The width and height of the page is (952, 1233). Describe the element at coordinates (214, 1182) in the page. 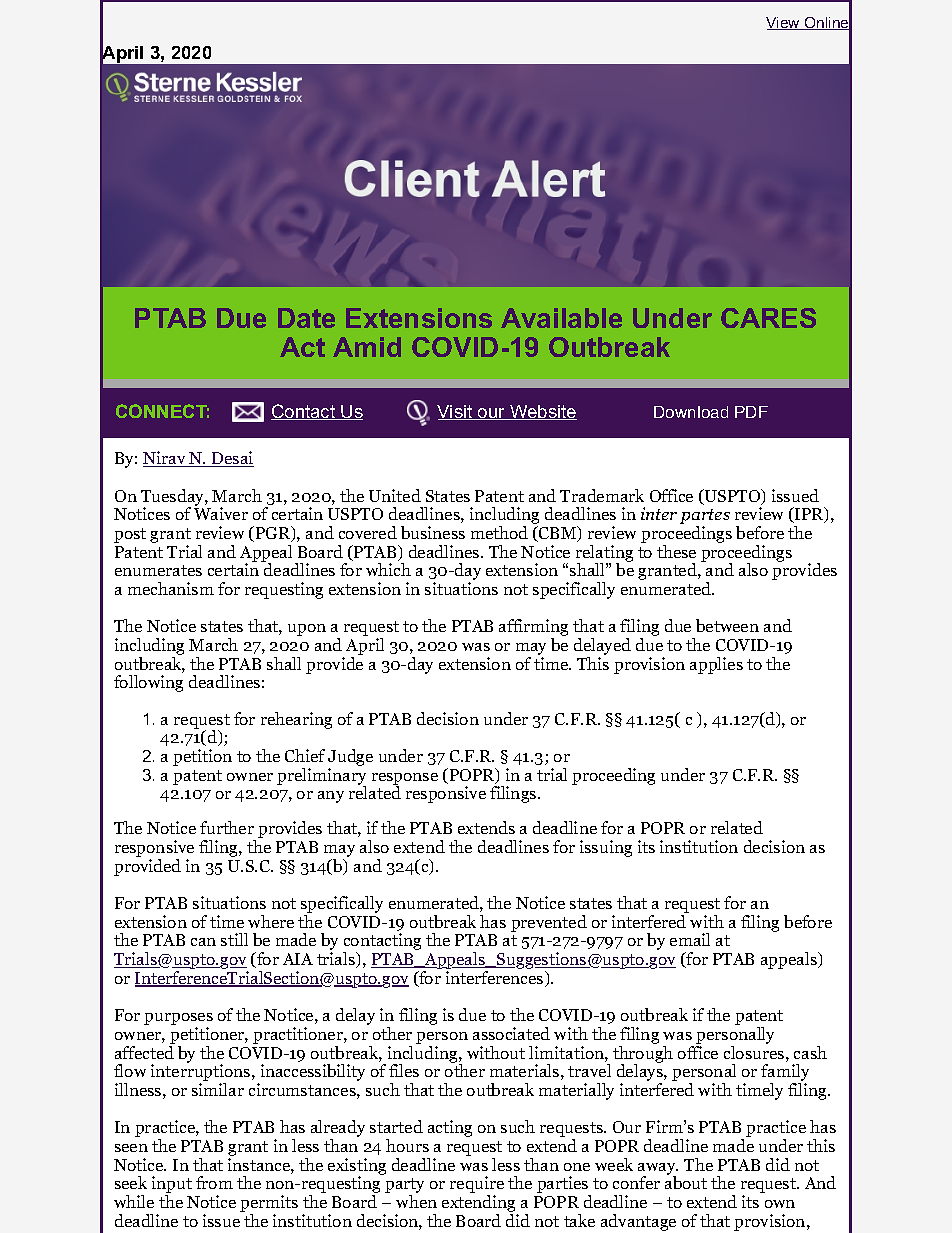

I see `from` at that location.
